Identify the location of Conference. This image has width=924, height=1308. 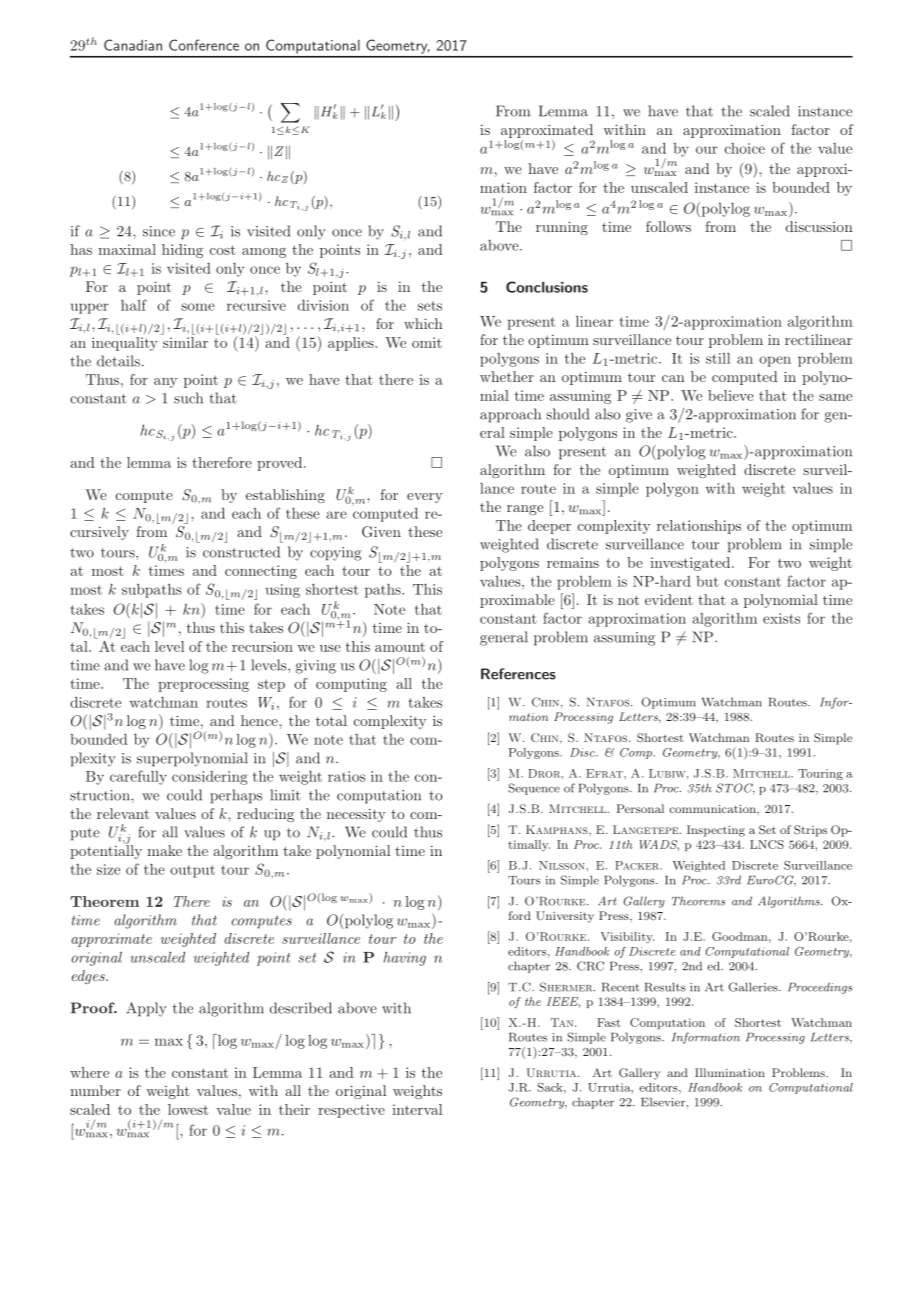
(204, 45).
